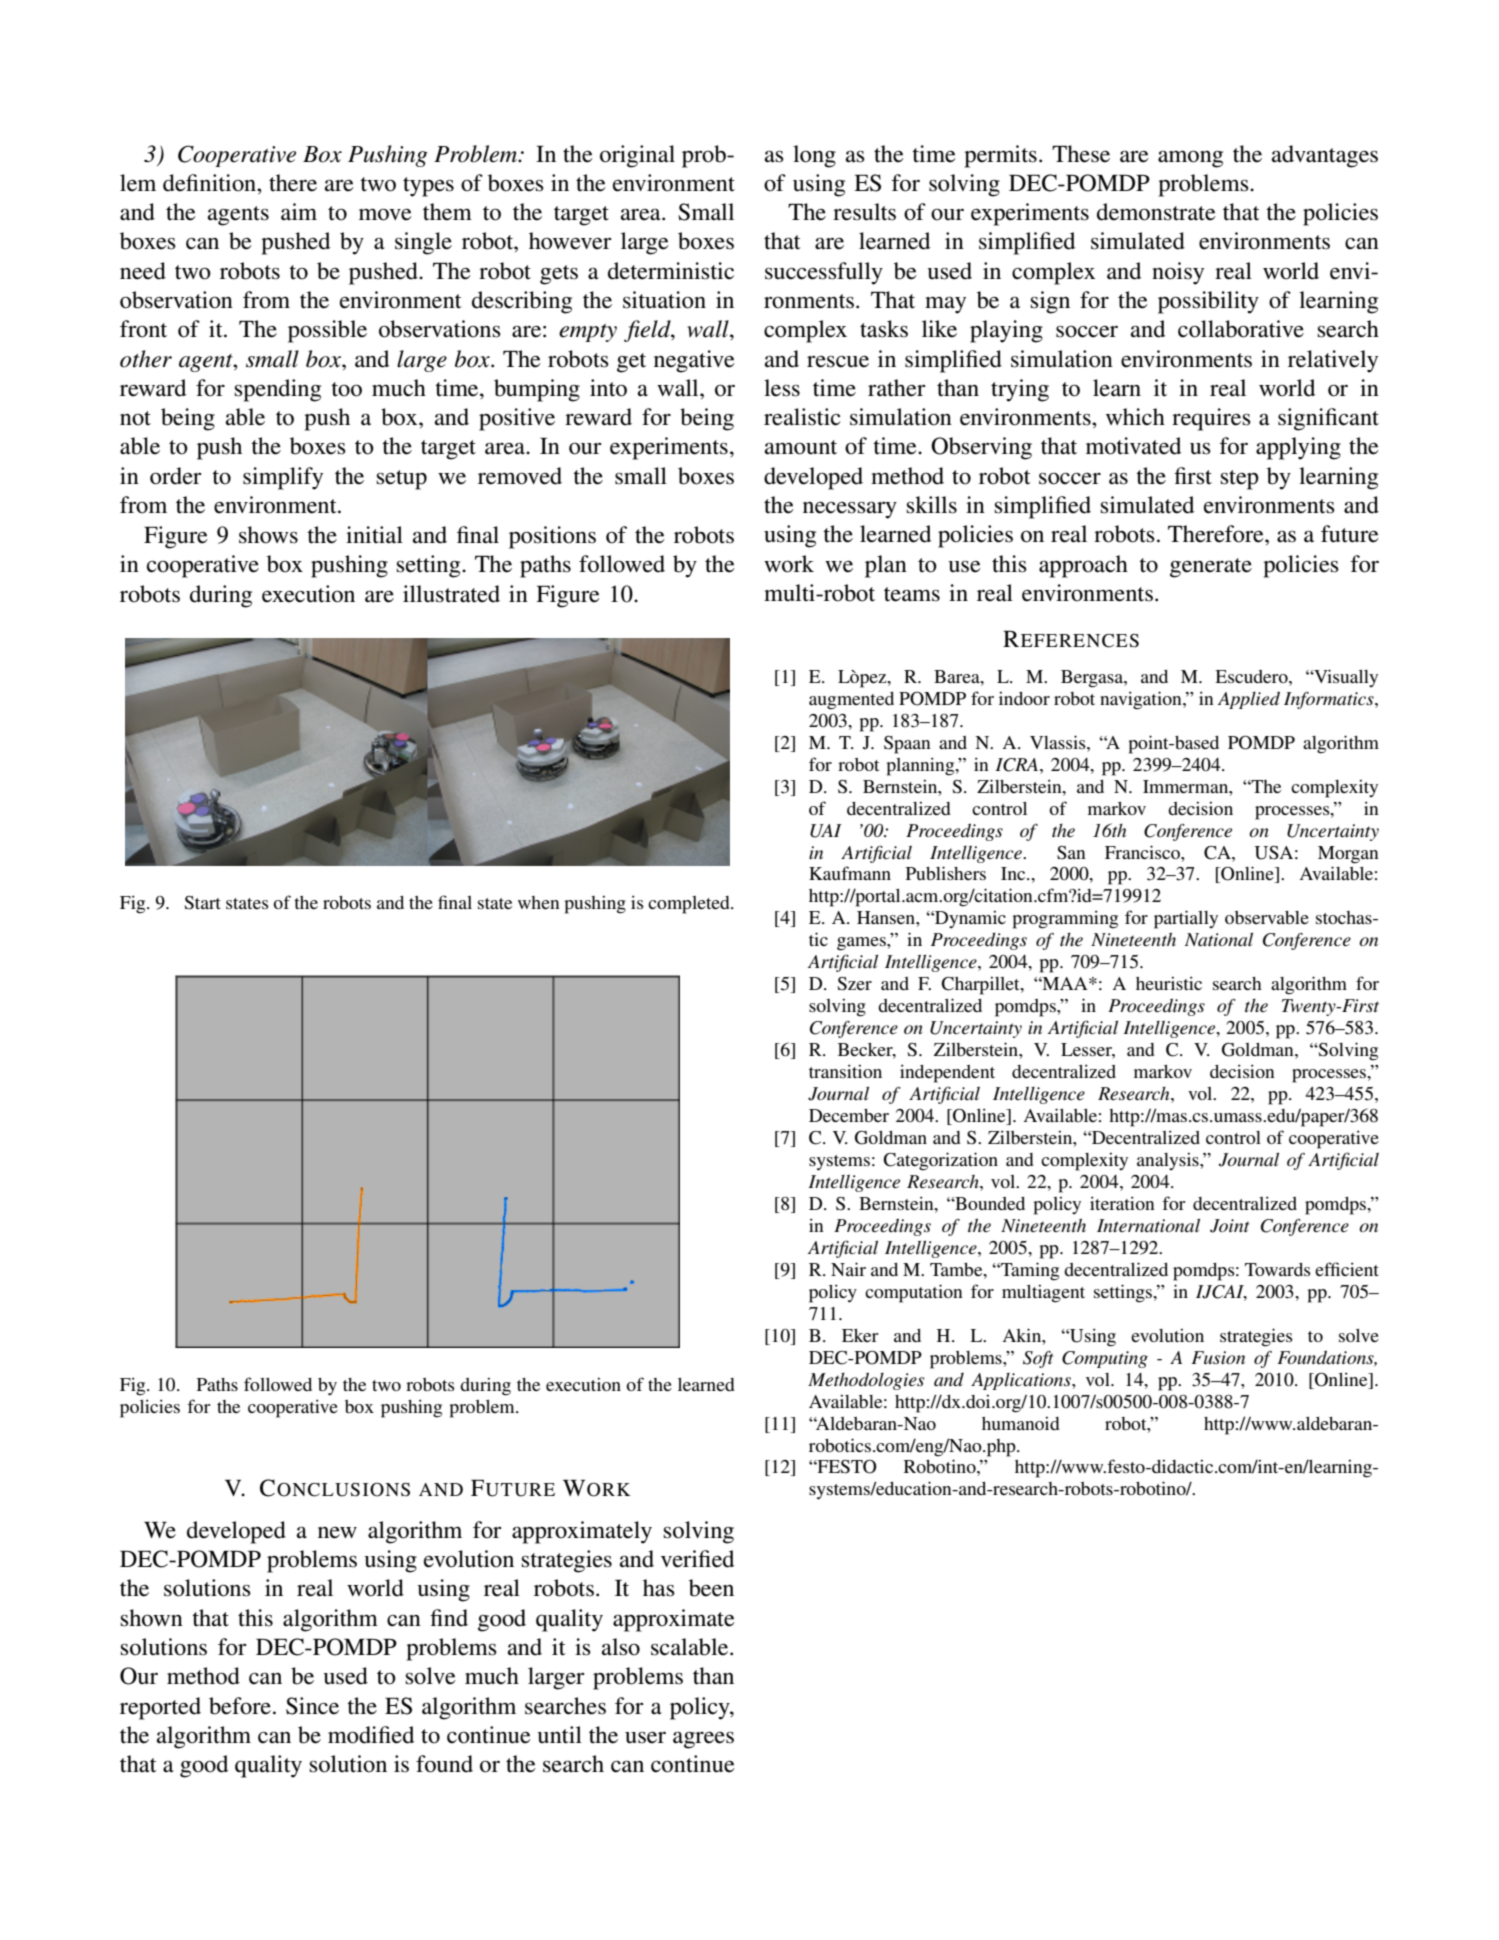 Image resolution: width=1499 pixels, height=1940 pixels. Describe the element at coordinates (1156, 212) in the screenshot. I see `demonstrate` at that location.
